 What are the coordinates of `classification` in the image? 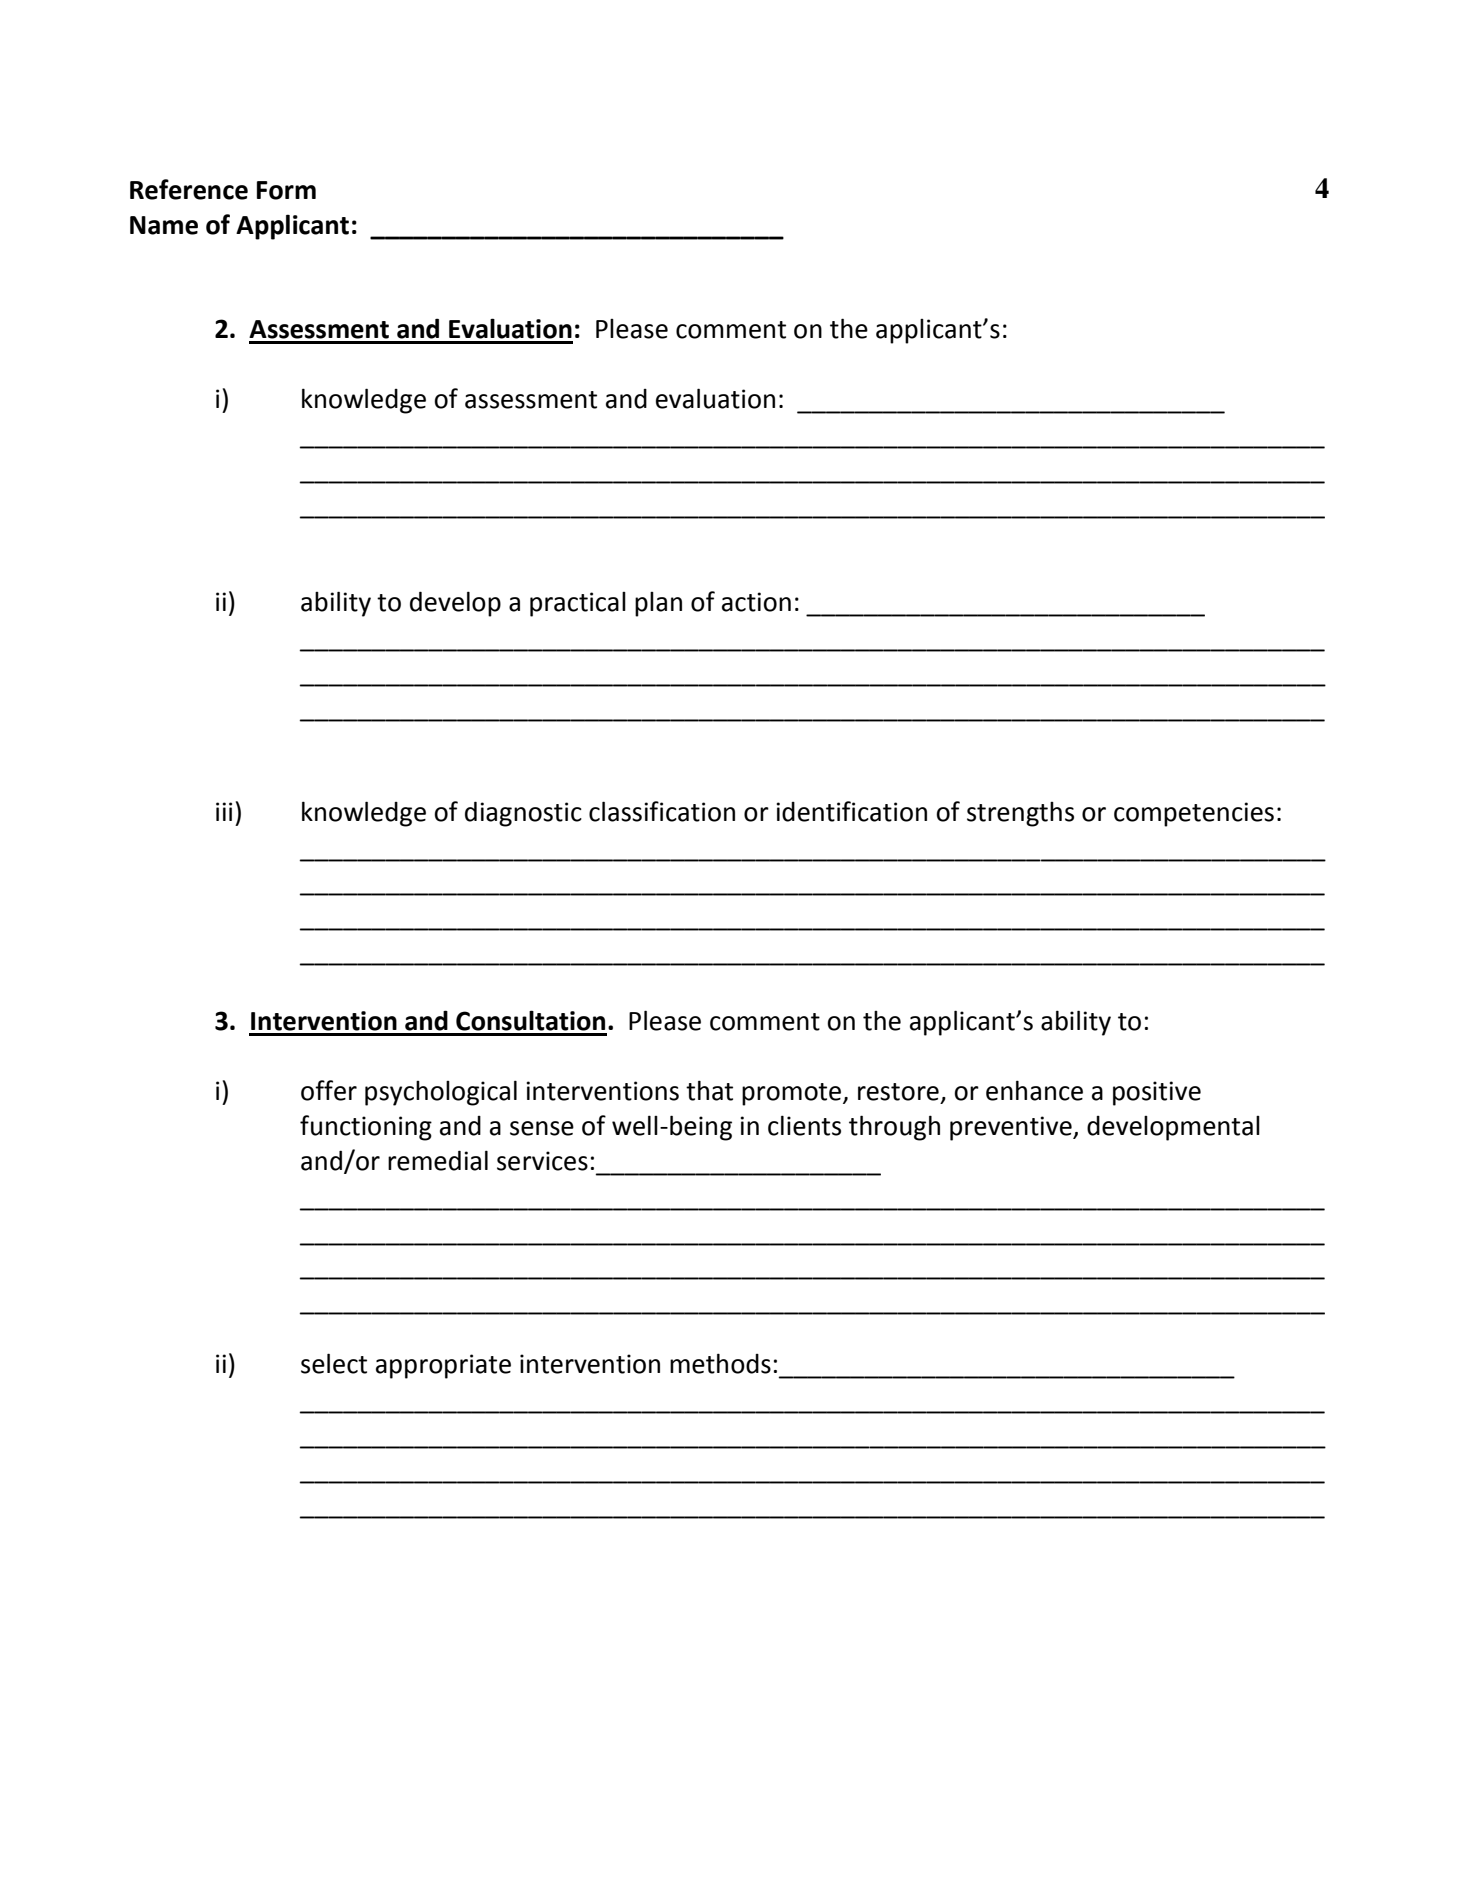 It's located at (662, 811).
